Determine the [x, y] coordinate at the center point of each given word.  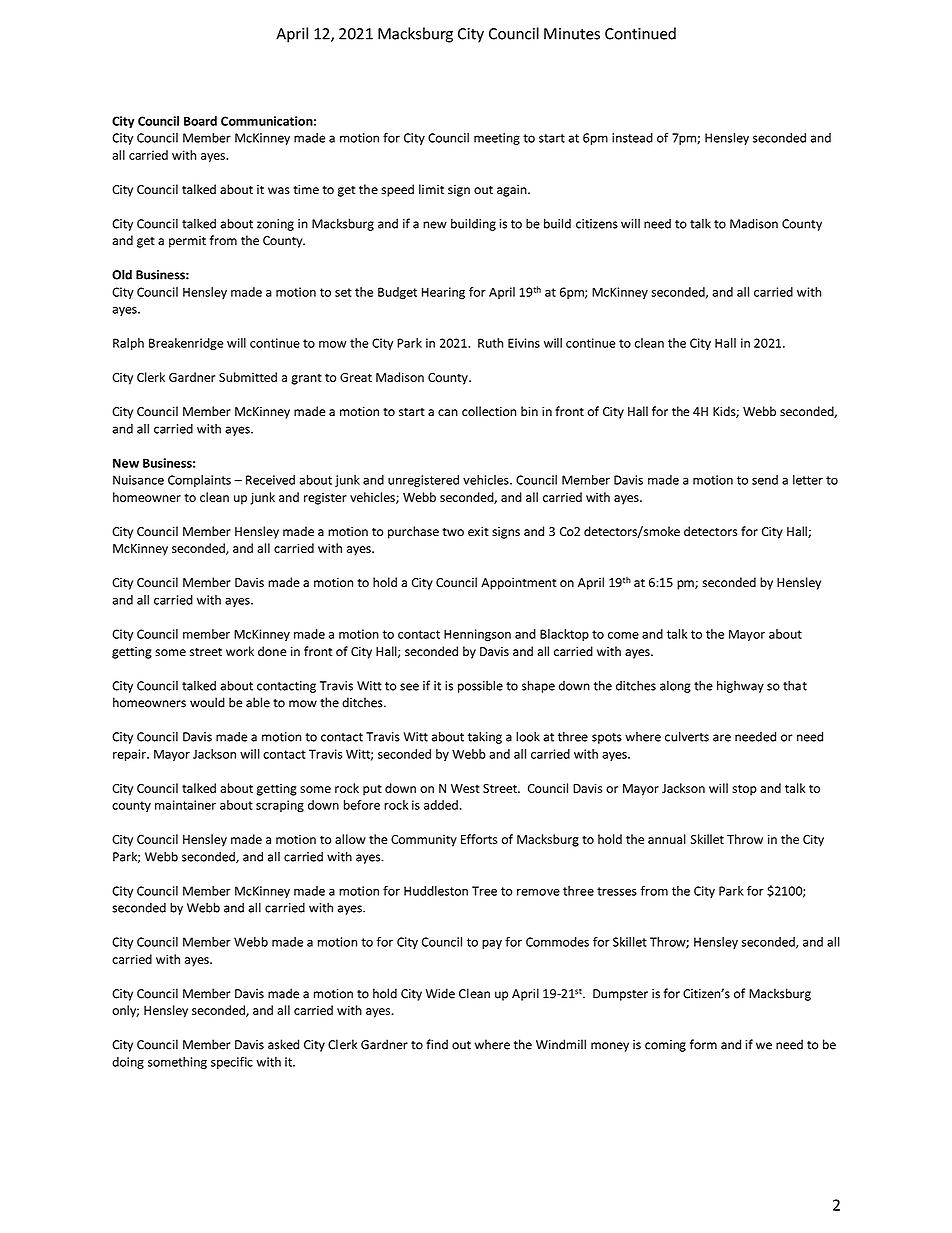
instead [632, 138]
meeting [497, 139]
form [703, 1044]
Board [200, 121]
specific [232, 1063]
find [437, 1044]
